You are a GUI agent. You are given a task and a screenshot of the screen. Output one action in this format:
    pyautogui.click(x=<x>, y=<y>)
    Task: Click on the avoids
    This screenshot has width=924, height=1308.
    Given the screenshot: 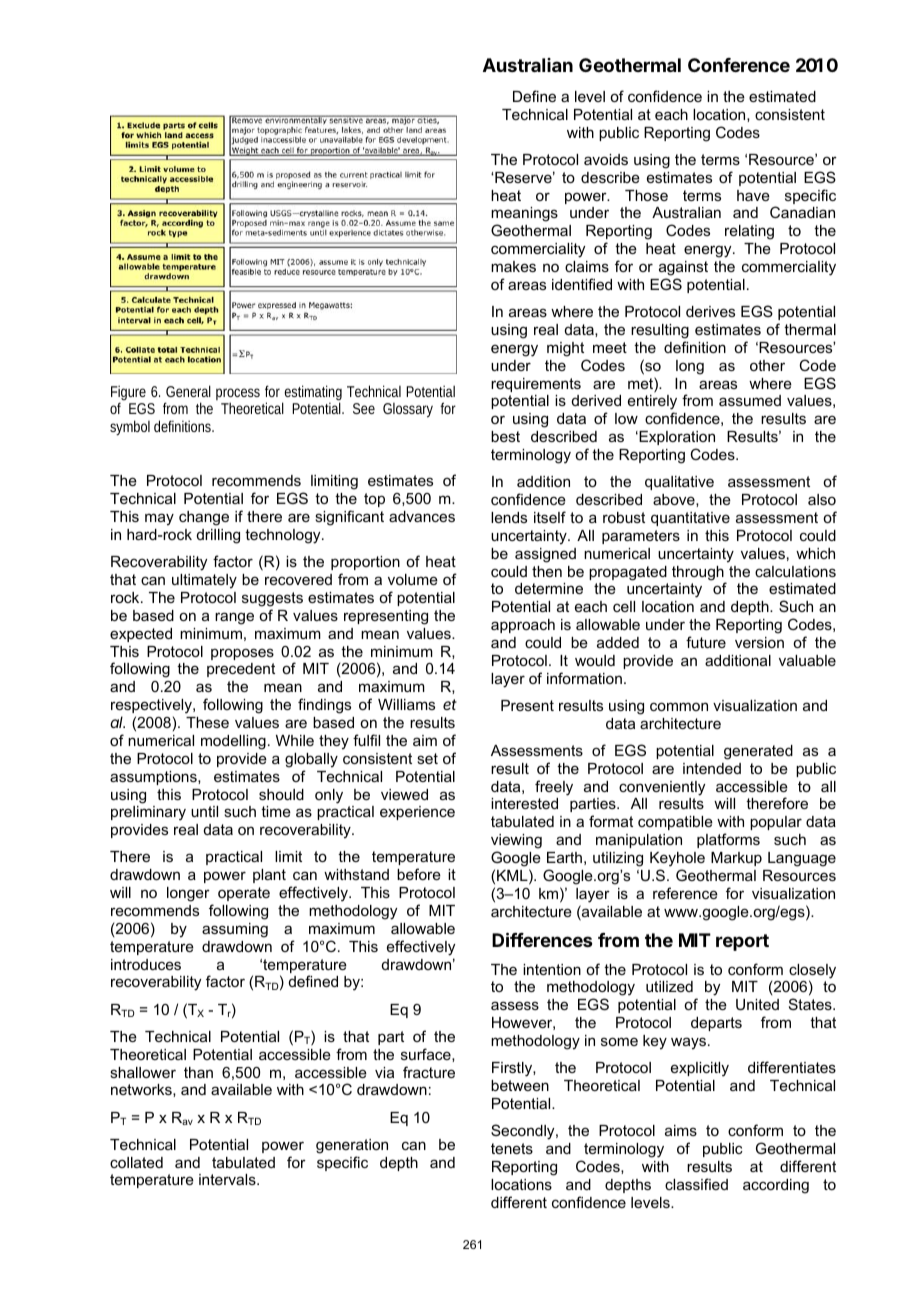 What is the action you would take?
    pyautogui.click(x=606, y=159)
